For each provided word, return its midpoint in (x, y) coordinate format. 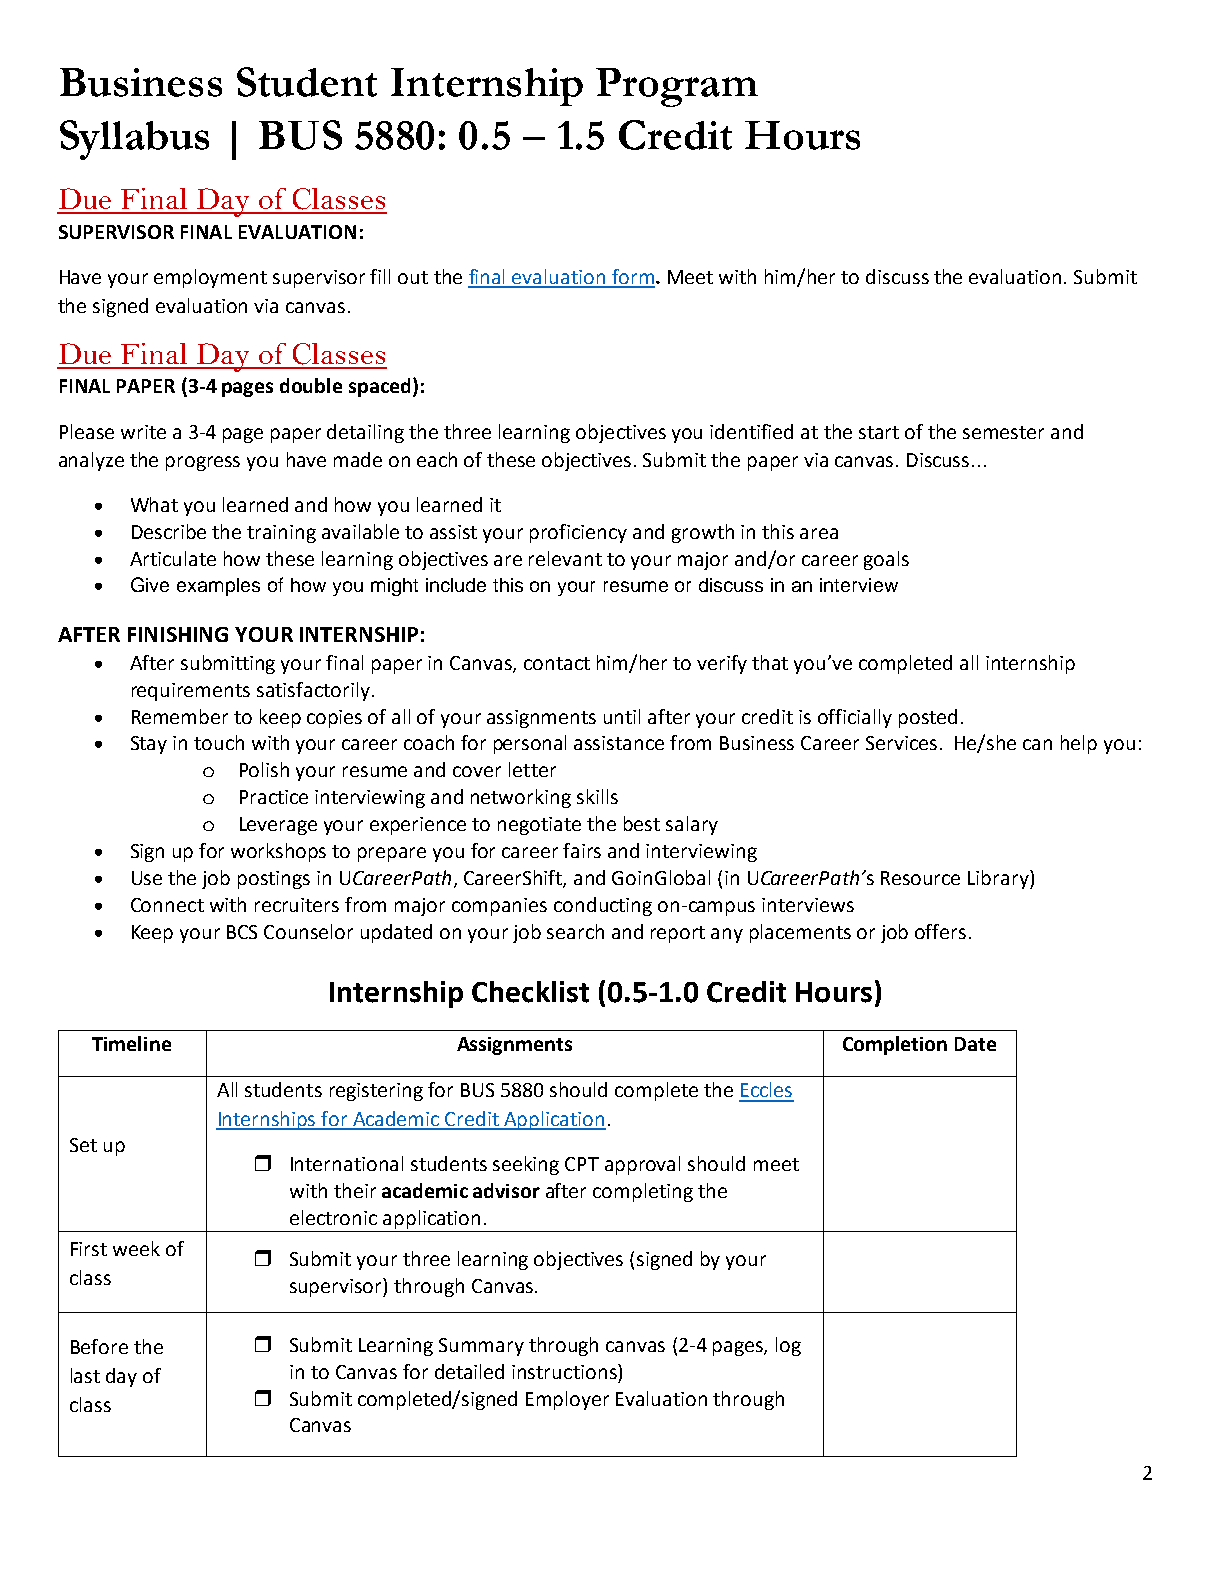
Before (99, 1346)
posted (928, 718)
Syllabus (134, 140)
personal (530, 744)
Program (677, 87)
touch (219, 742)
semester (1003, 432)
